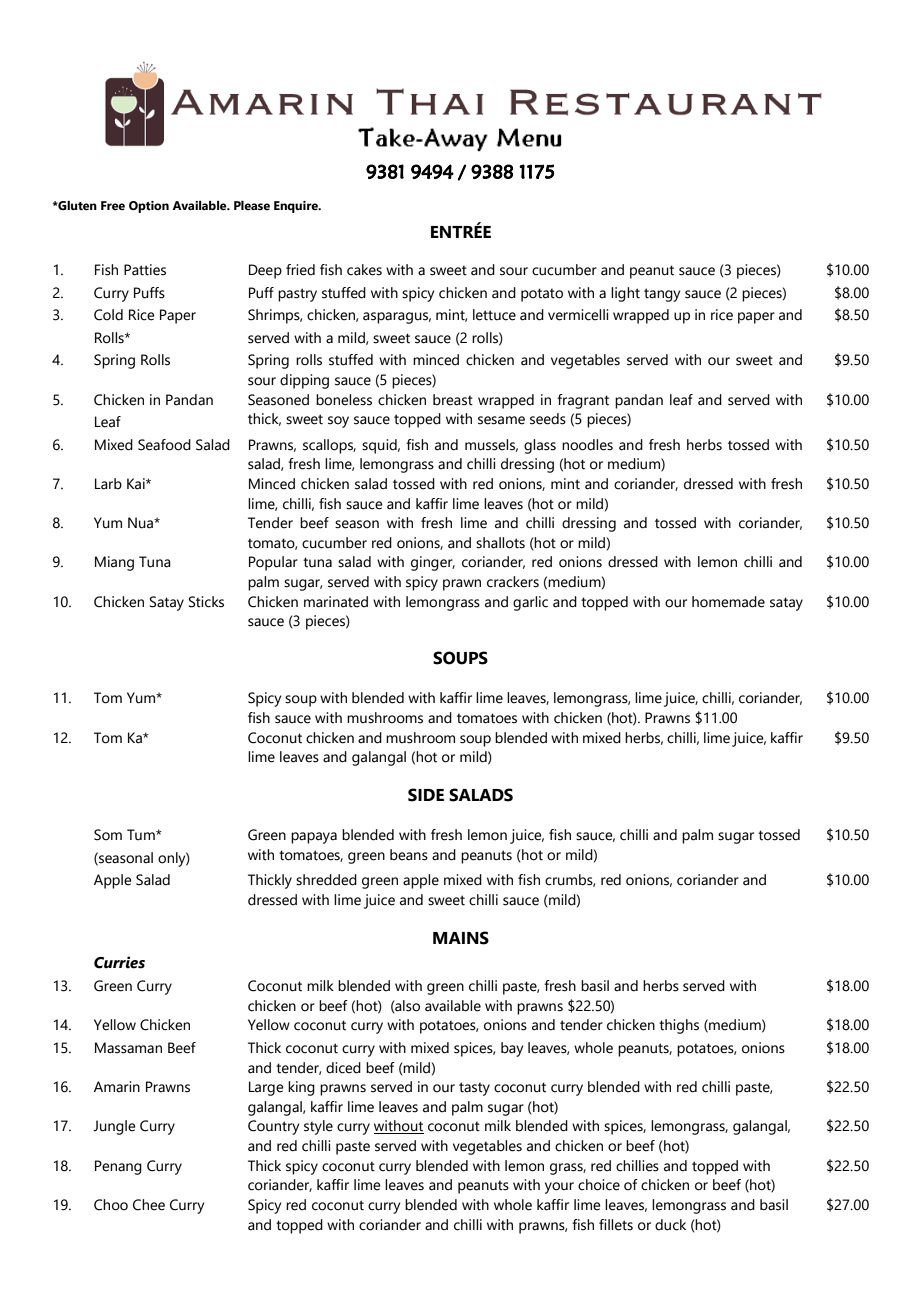 This screenshot has height=1308, width=924. Describe the element at coordinates (670, 1225) in the screenshot. I see `duck` at that location.
